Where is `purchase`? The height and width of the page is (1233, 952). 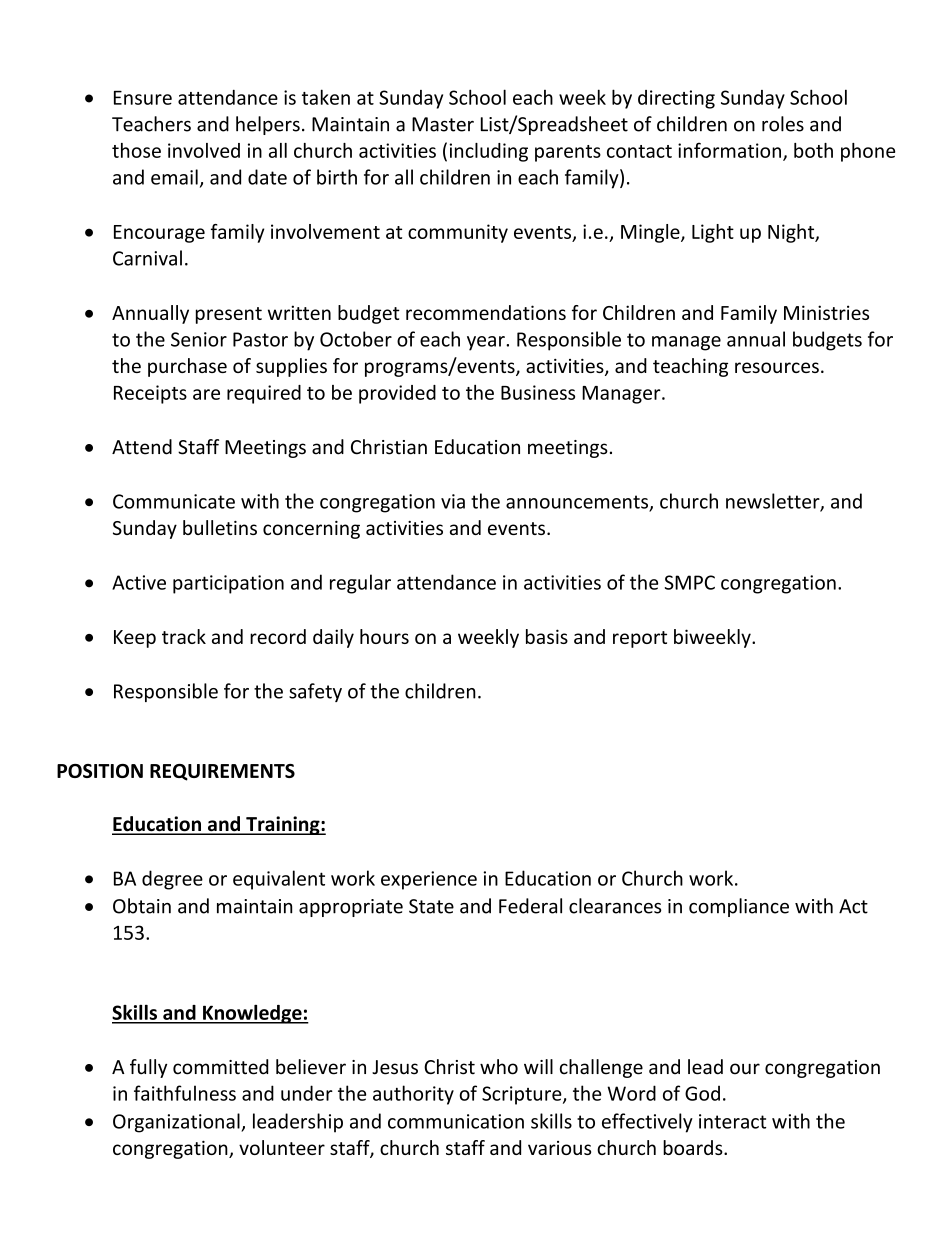
purchase is located at coordinates (187, 367).
